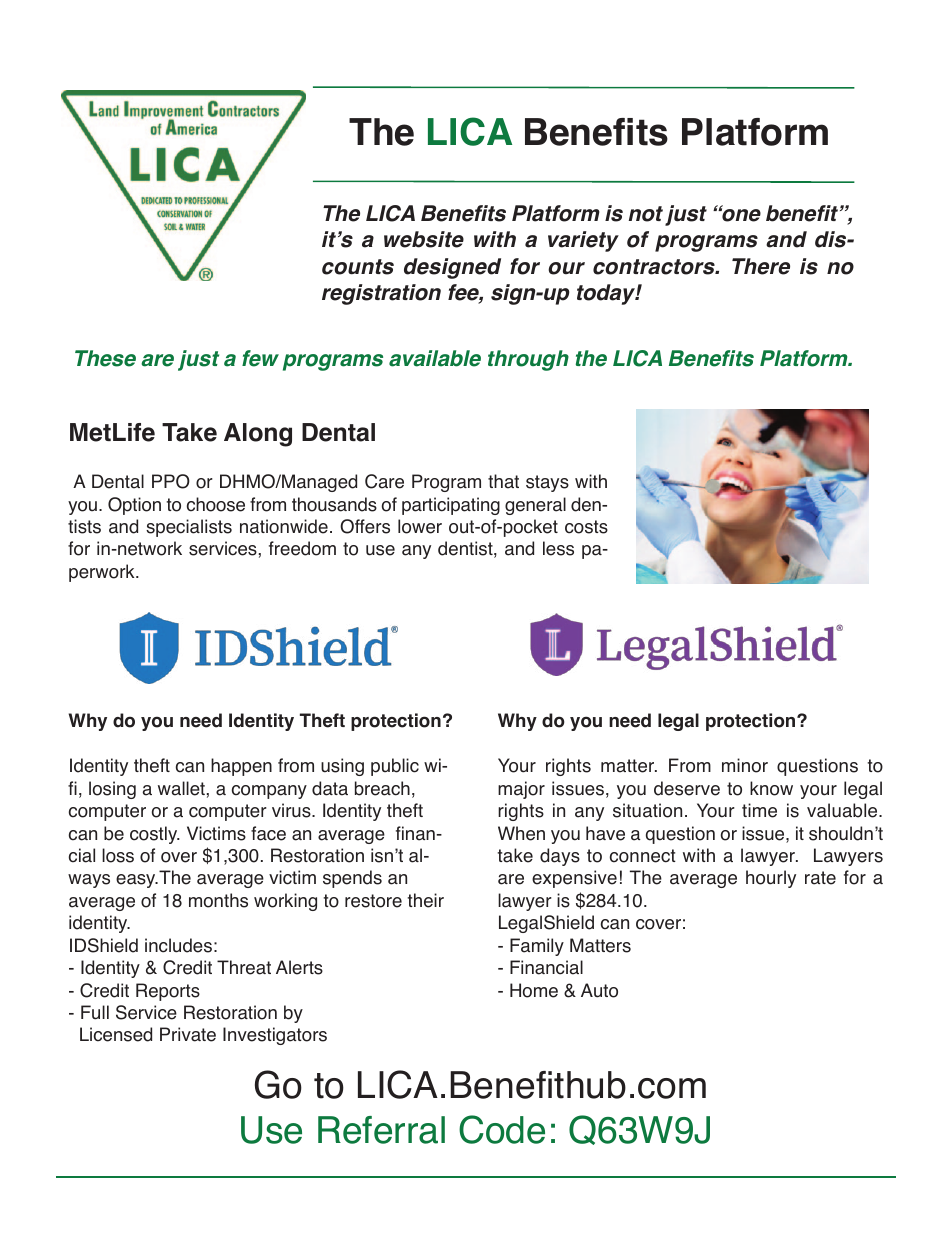  What do you see at coordinates (745, 765) in the document?
I see `minor` at bounding box center [745, 765].
